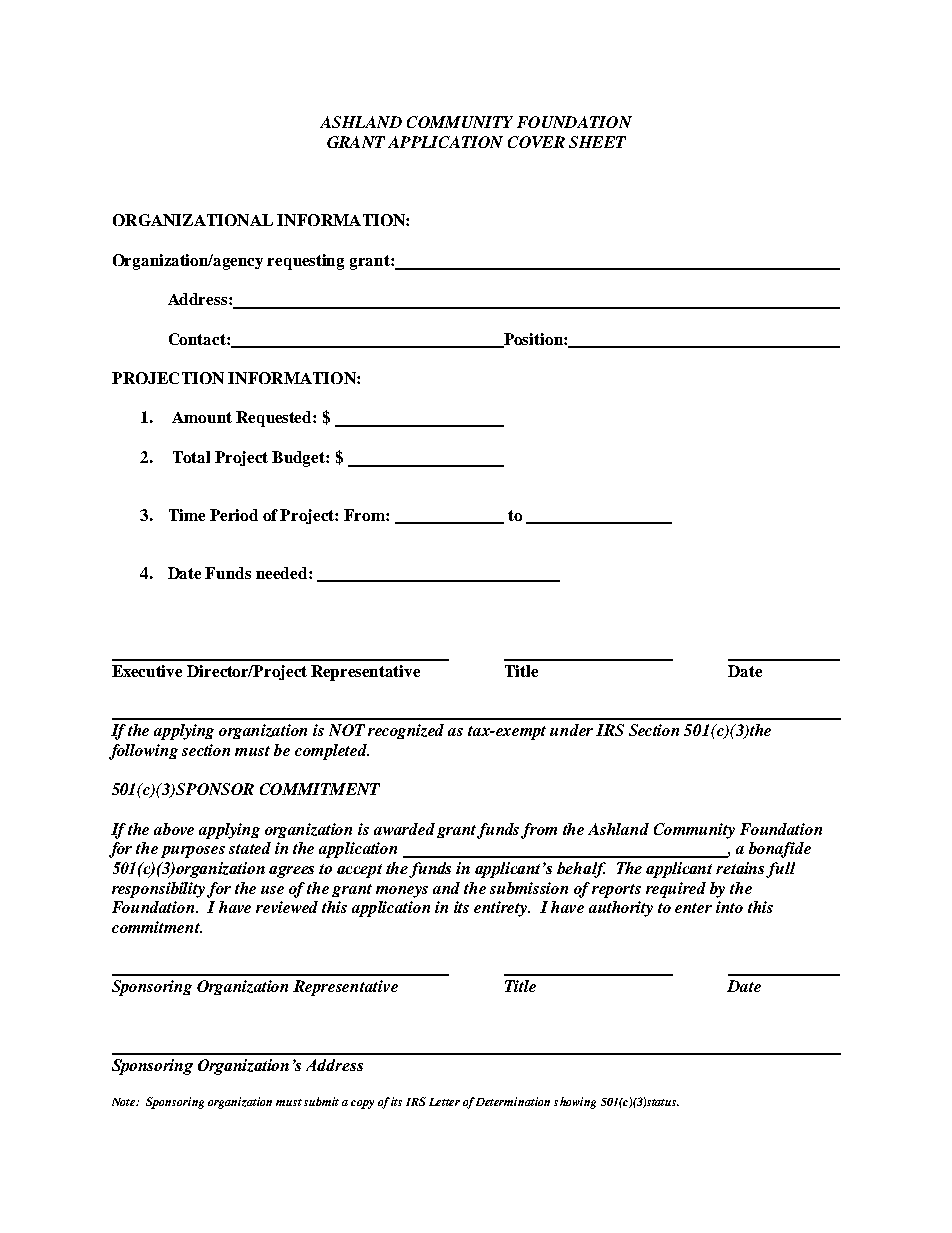  I want to click on SHEET, so click(597, 142).
